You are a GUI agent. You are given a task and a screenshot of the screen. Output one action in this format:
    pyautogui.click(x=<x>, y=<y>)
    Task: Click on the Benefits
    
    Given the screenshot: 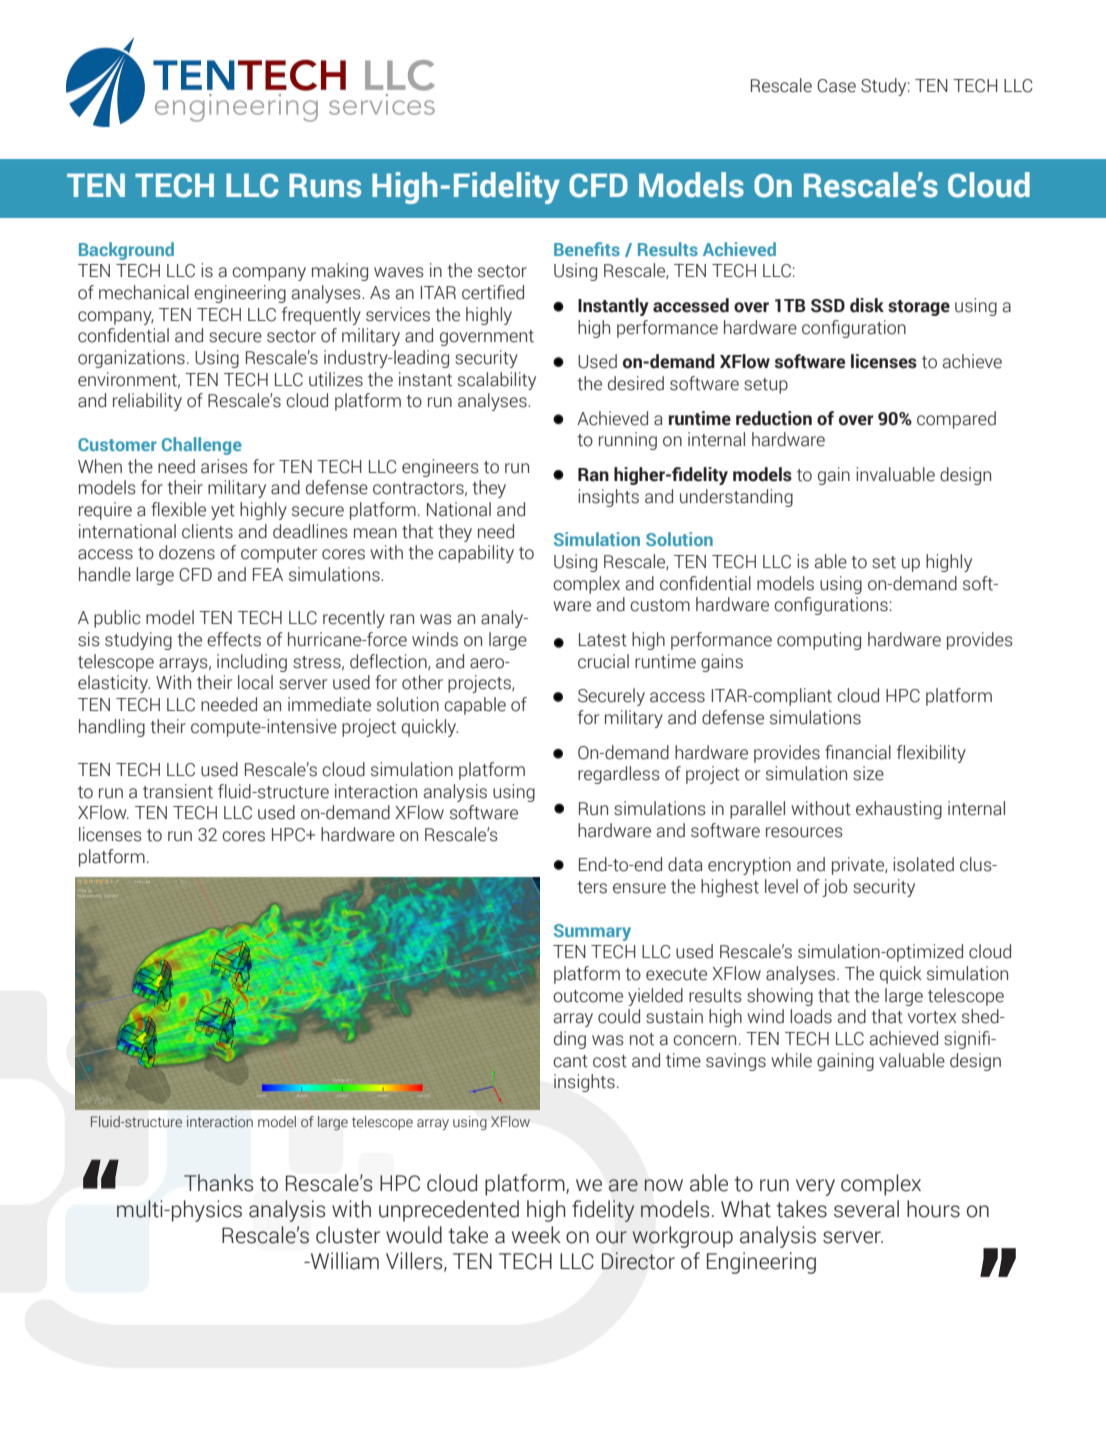 What is the action you would take?
    pyautogui.click(x=587, y=249)
